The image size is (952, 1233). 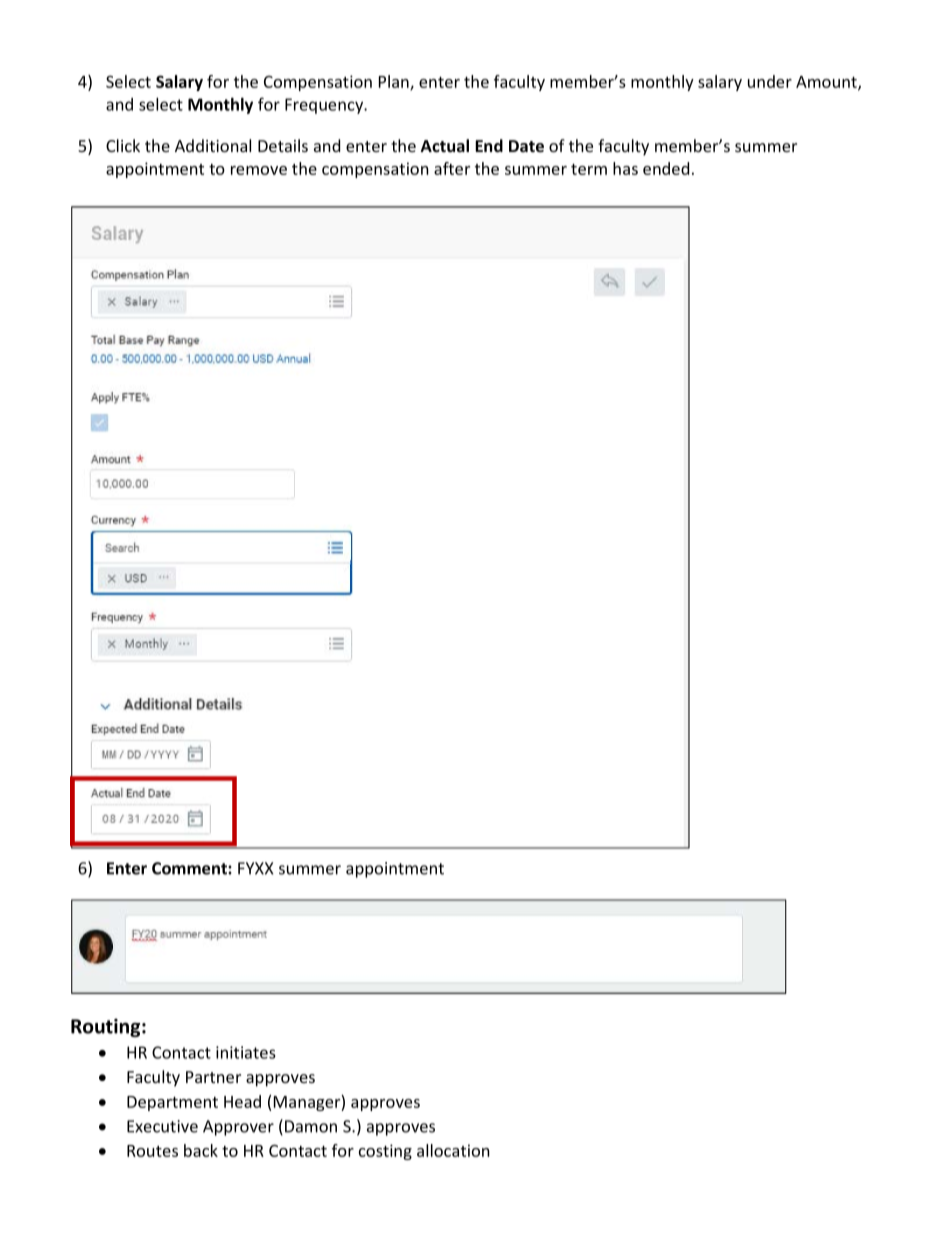 What do you see at coordinates (385, 1152) in the document?
I see `costing` at bounding box center [385, 1152].
